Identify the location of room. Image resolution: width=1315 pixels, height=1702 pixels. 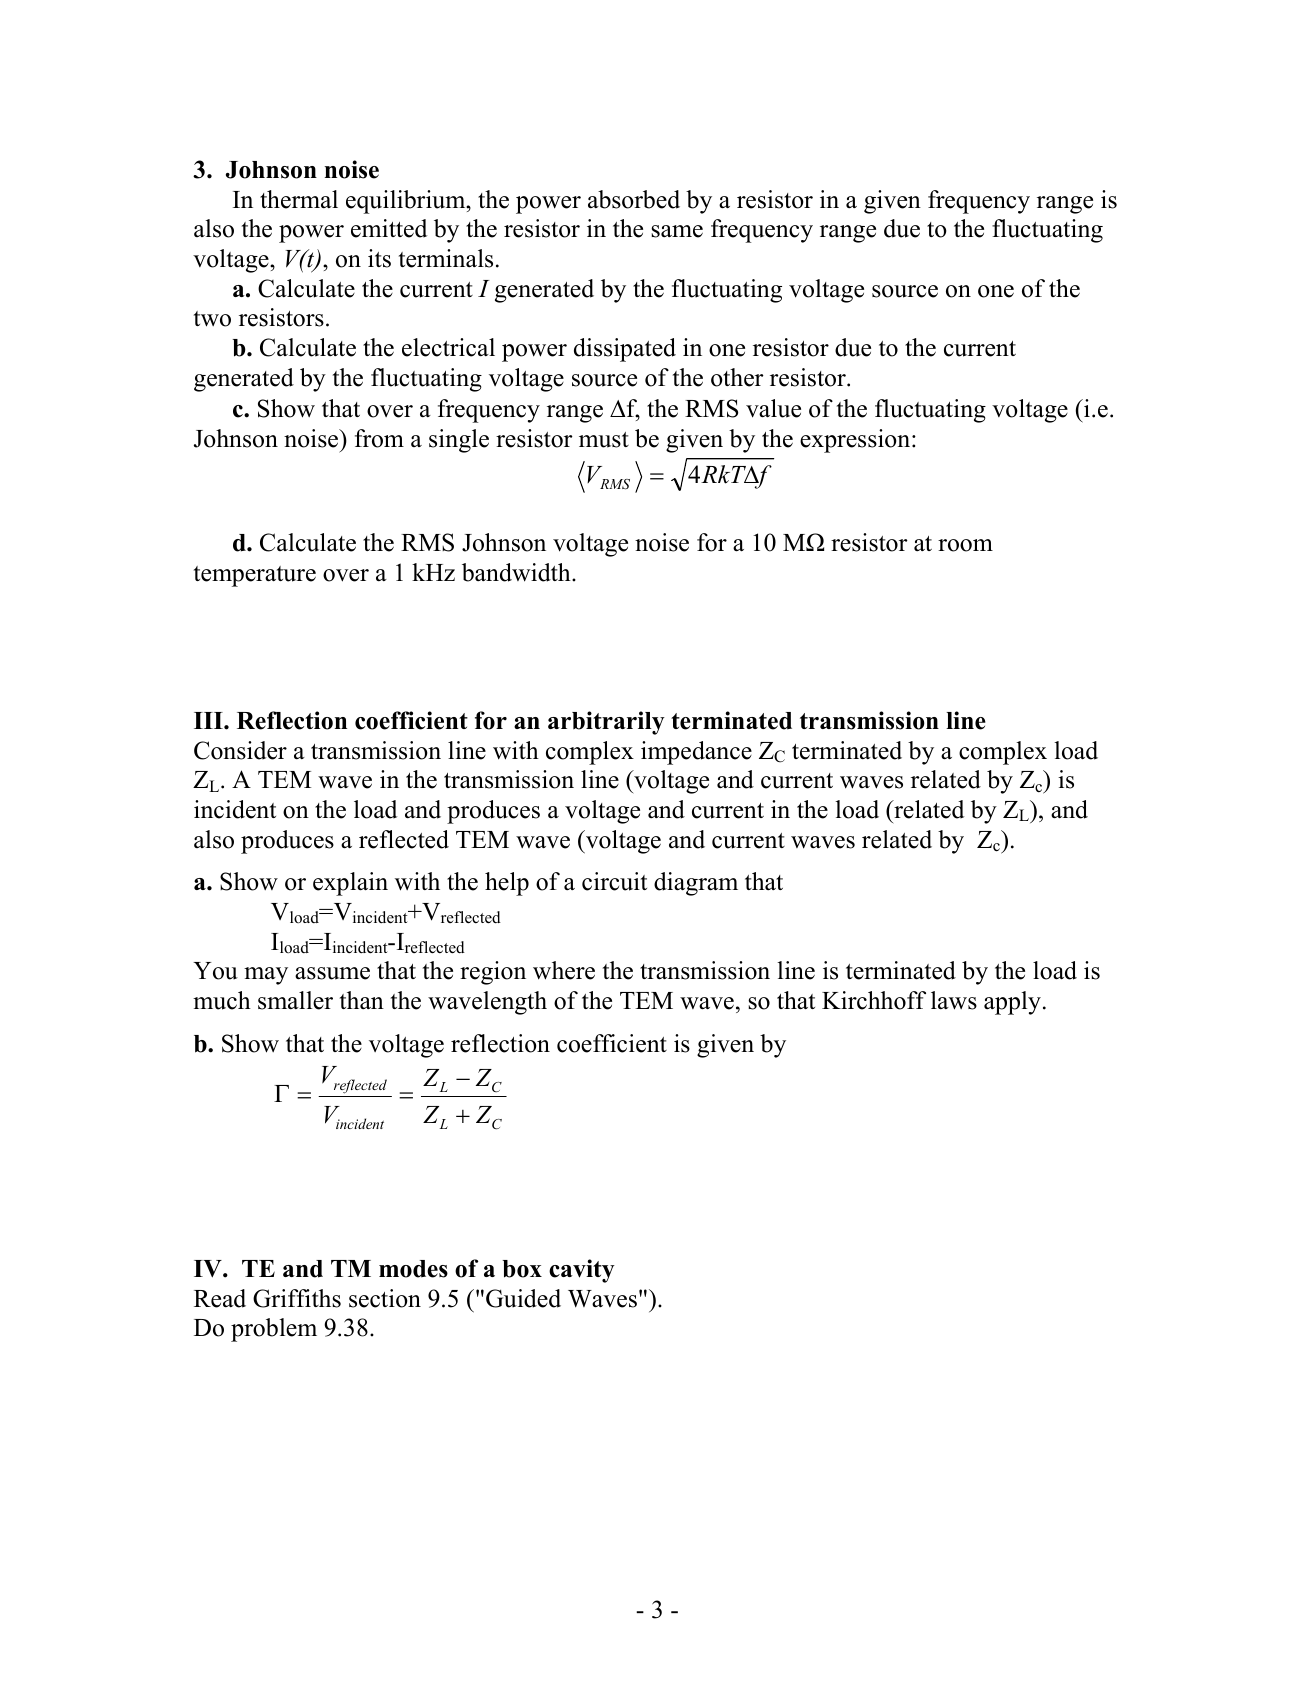
(965, 545).
